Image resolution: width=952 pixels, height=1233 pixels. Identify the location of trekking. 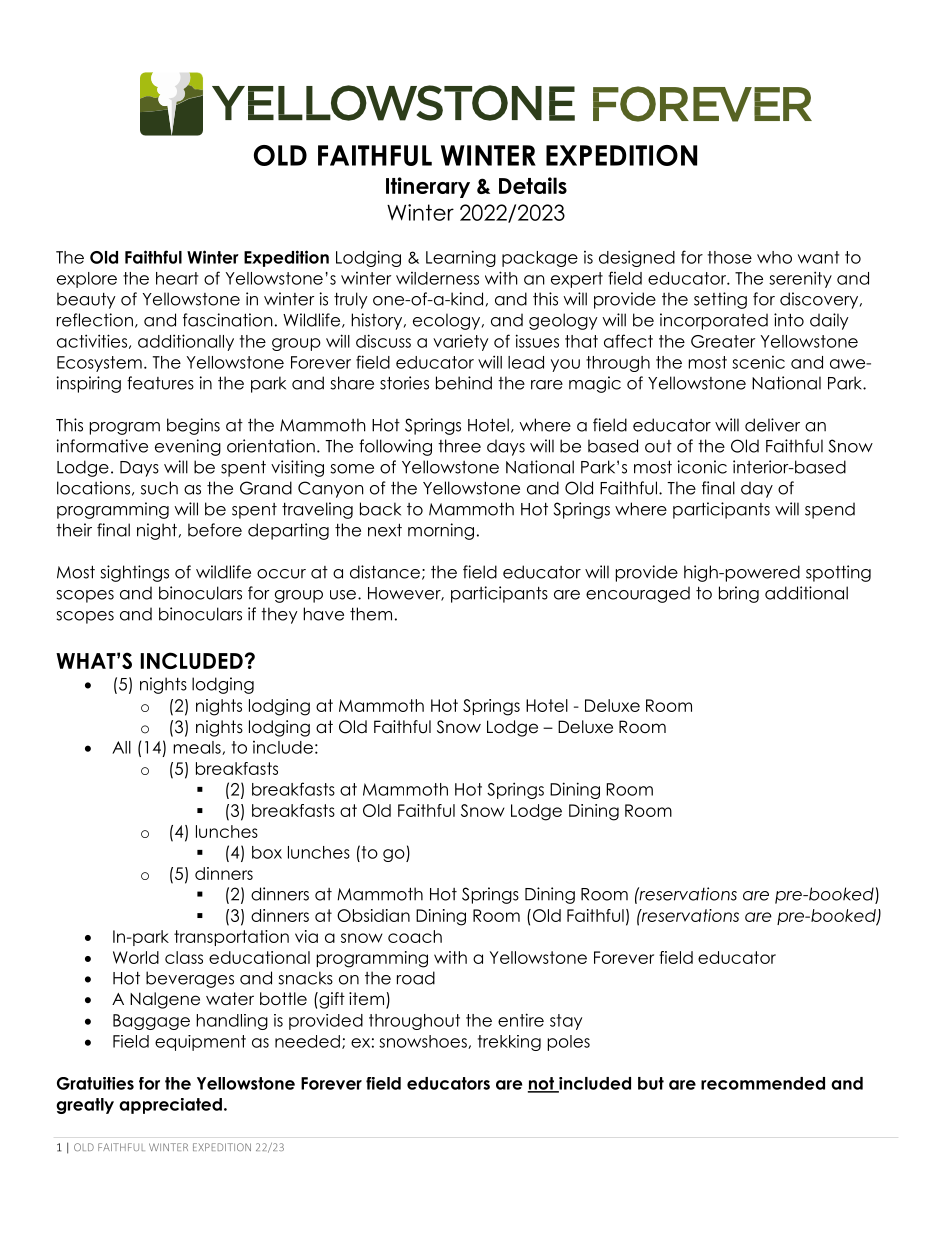
(509, 1043).
